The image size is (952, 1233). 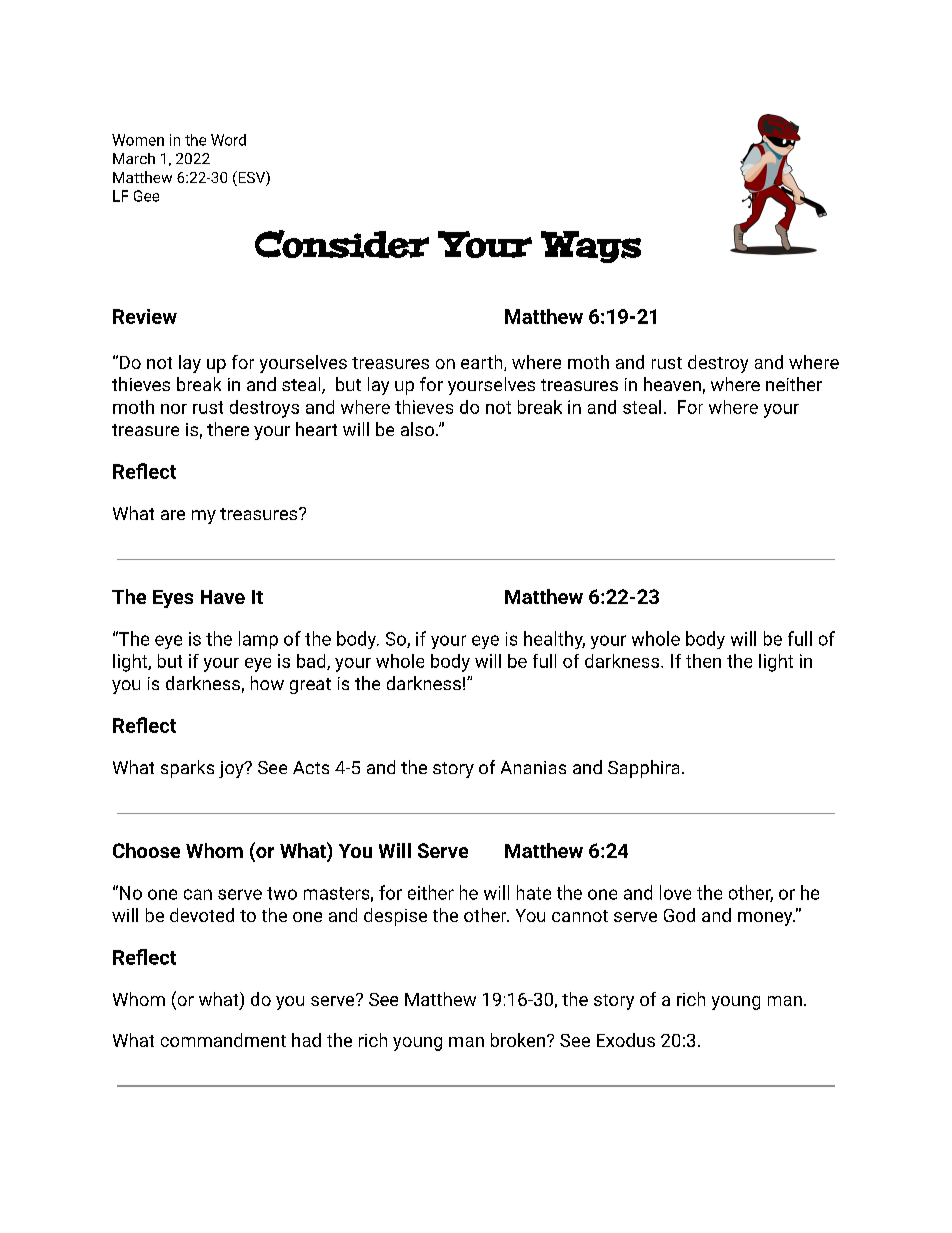 I want to click on commandment, so click(x=223, y=1040).
